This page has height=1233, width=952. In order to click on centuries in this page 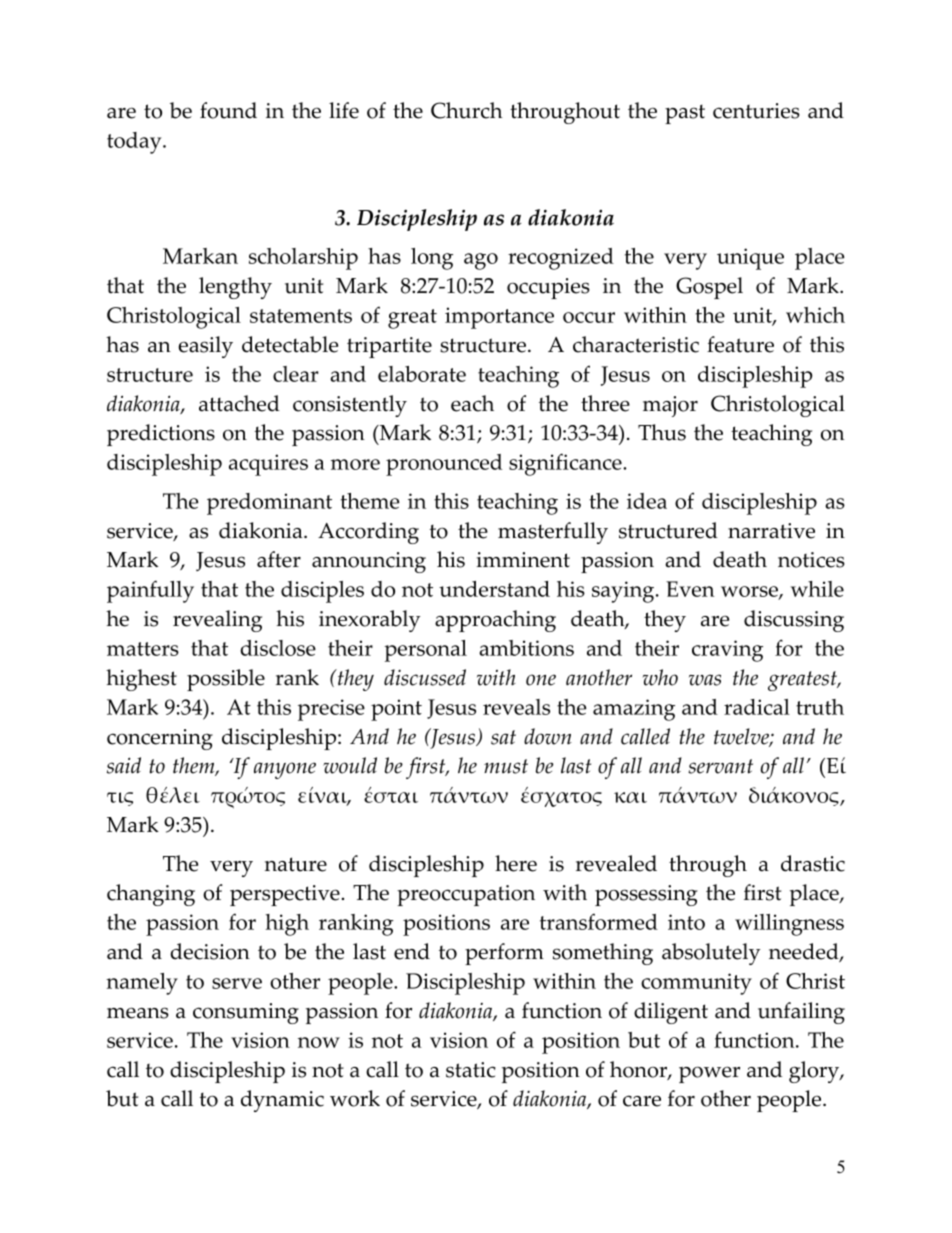, I will do `click(756, 111)`.
